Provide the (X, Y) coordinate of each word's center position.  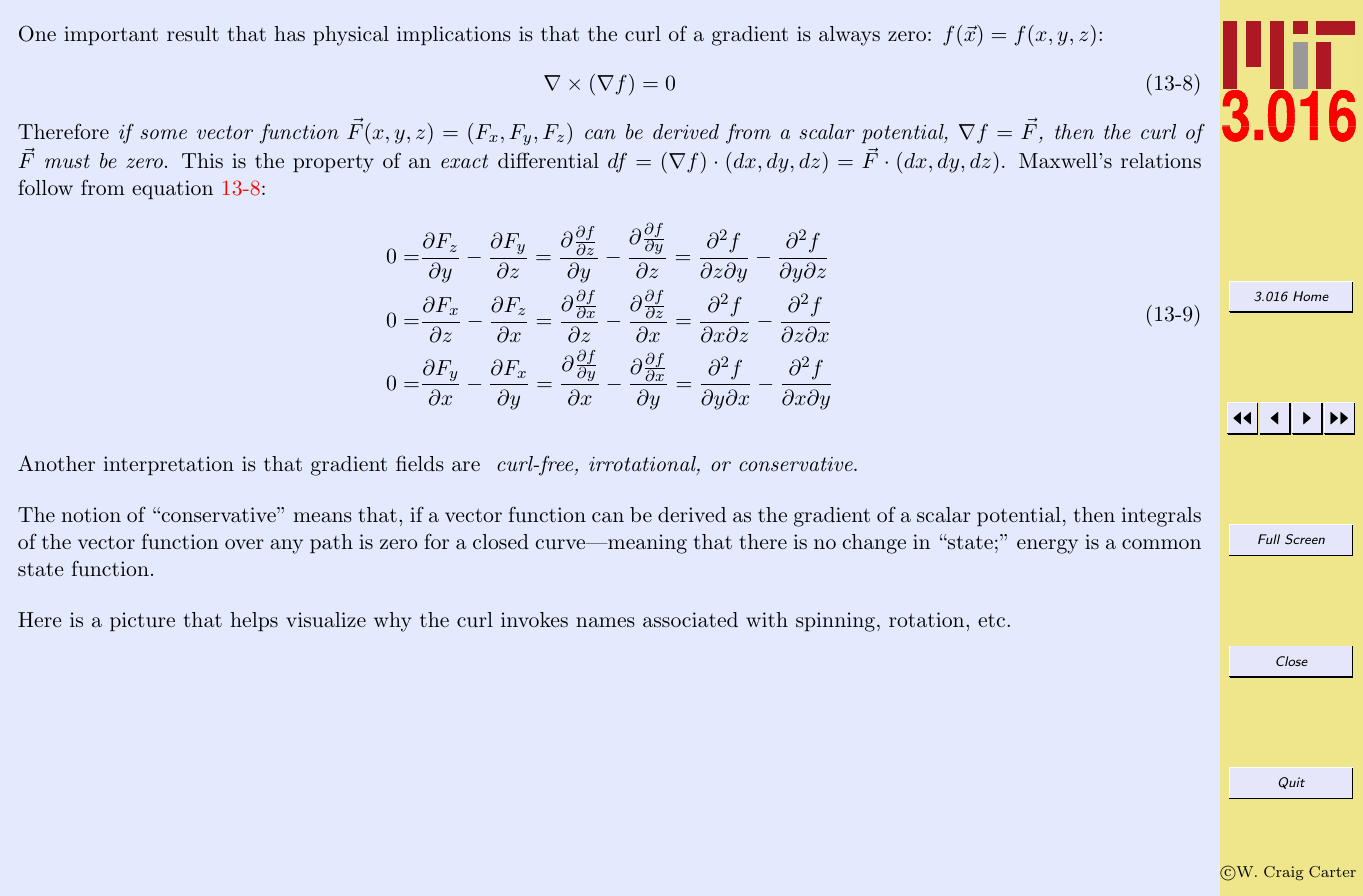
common (1161, 544)
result (193, 33)
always (849, 36)
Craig (1284, 873)
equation (172, 189)
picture (142, 621)
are (466, 466)
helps (254, 621)
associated (690, 620)
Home (1311, 296)
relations (1161, 160)
